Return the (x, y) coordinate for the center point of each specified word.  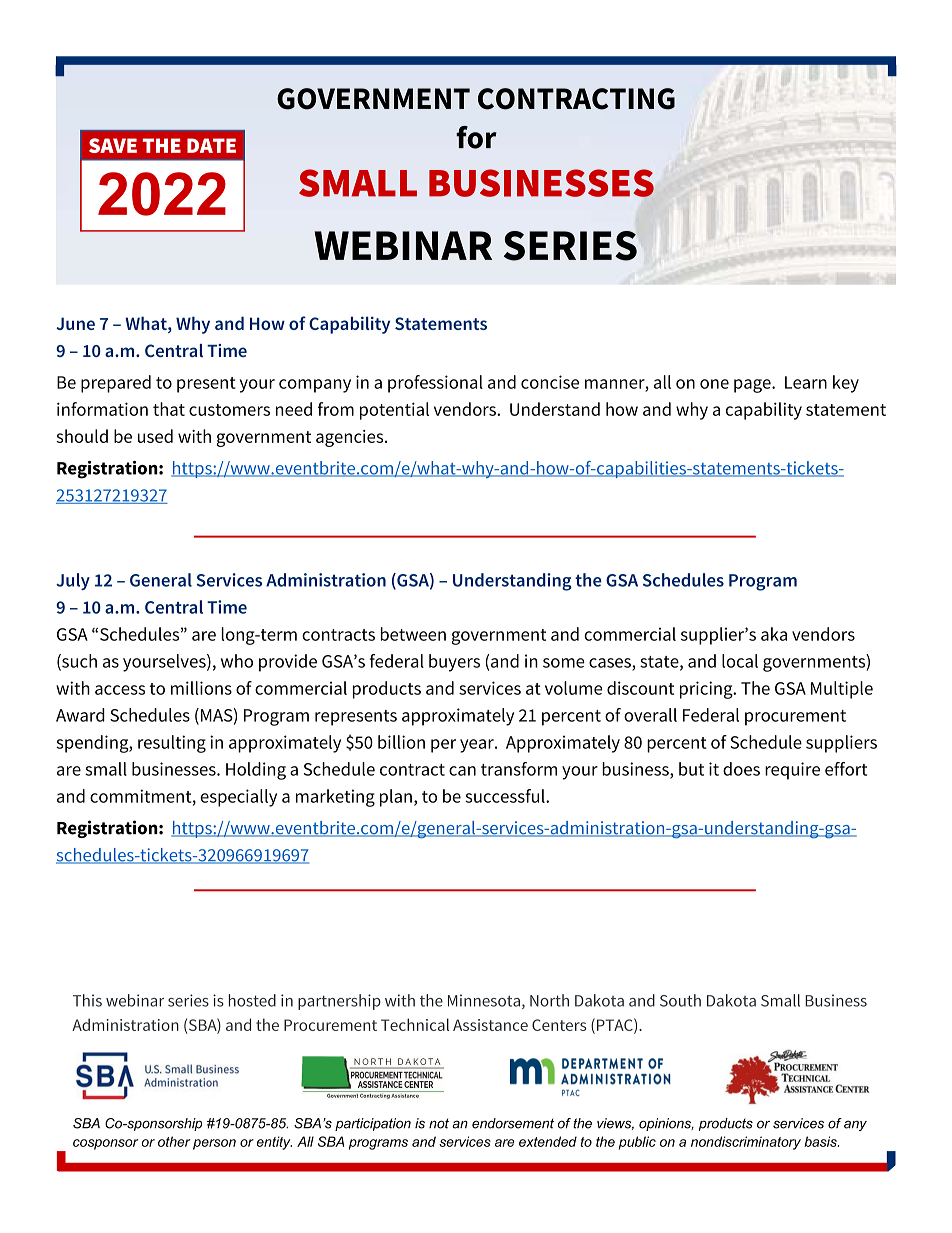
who (237, 661)
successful (506, 796)
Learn (806, 382)
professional (435, 384)
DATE (211, 145)
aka (774, 634)
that (169, 409)
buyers (454, 663)
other (174, 1141)
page (753, 386)
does (741, 769)
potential (394, 411)
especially (238, 798)
